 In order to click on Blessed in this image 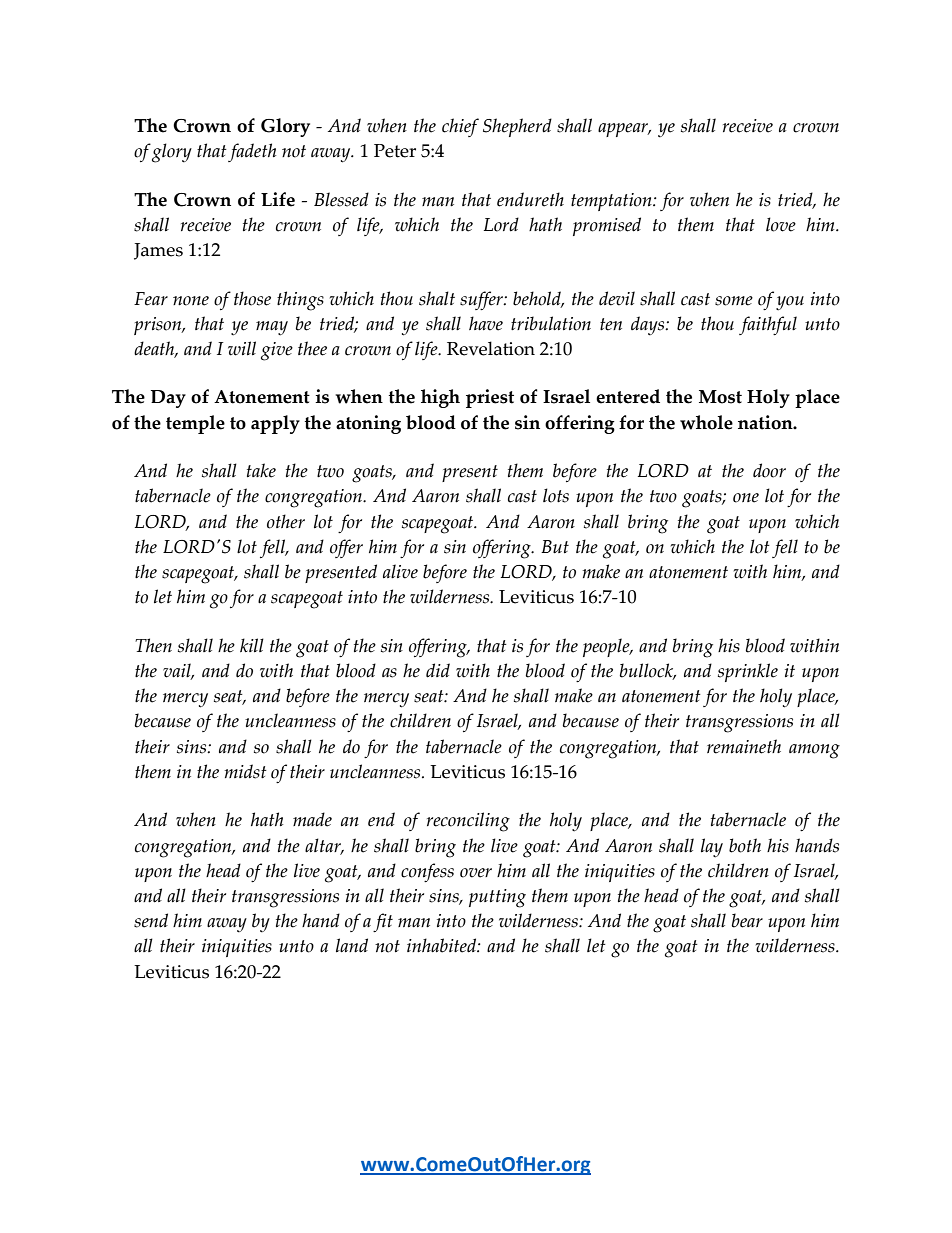, I will do `click(341, 199)`.
